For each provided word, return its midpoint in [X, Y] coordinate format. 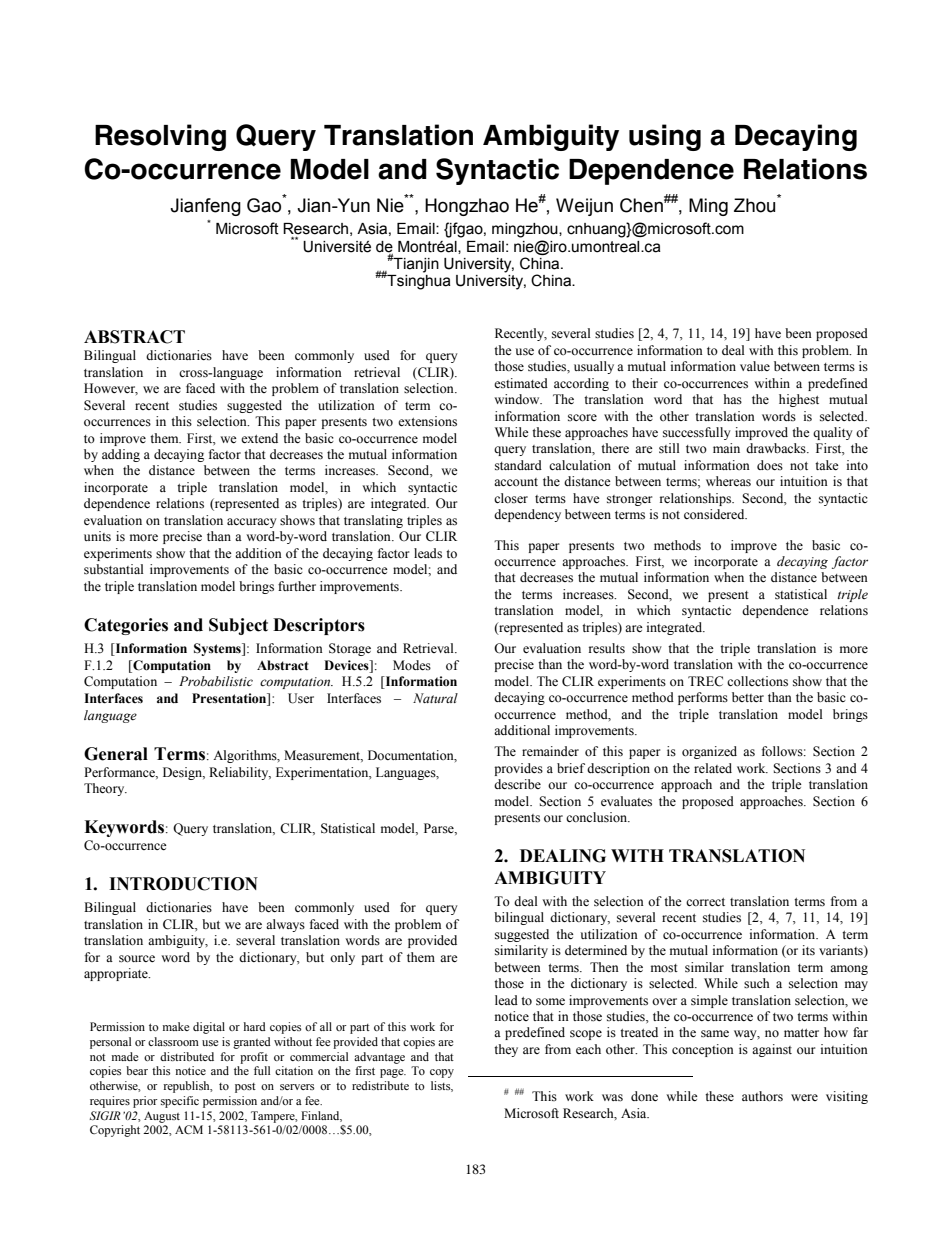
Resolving [160, 137]
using [665, 137]
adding [121, 455]
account [516, 482]
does [770, 465]
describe [517, 784]
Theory [105, 789]
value [755, 366]
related [713, 768]
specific [180, 1102]
